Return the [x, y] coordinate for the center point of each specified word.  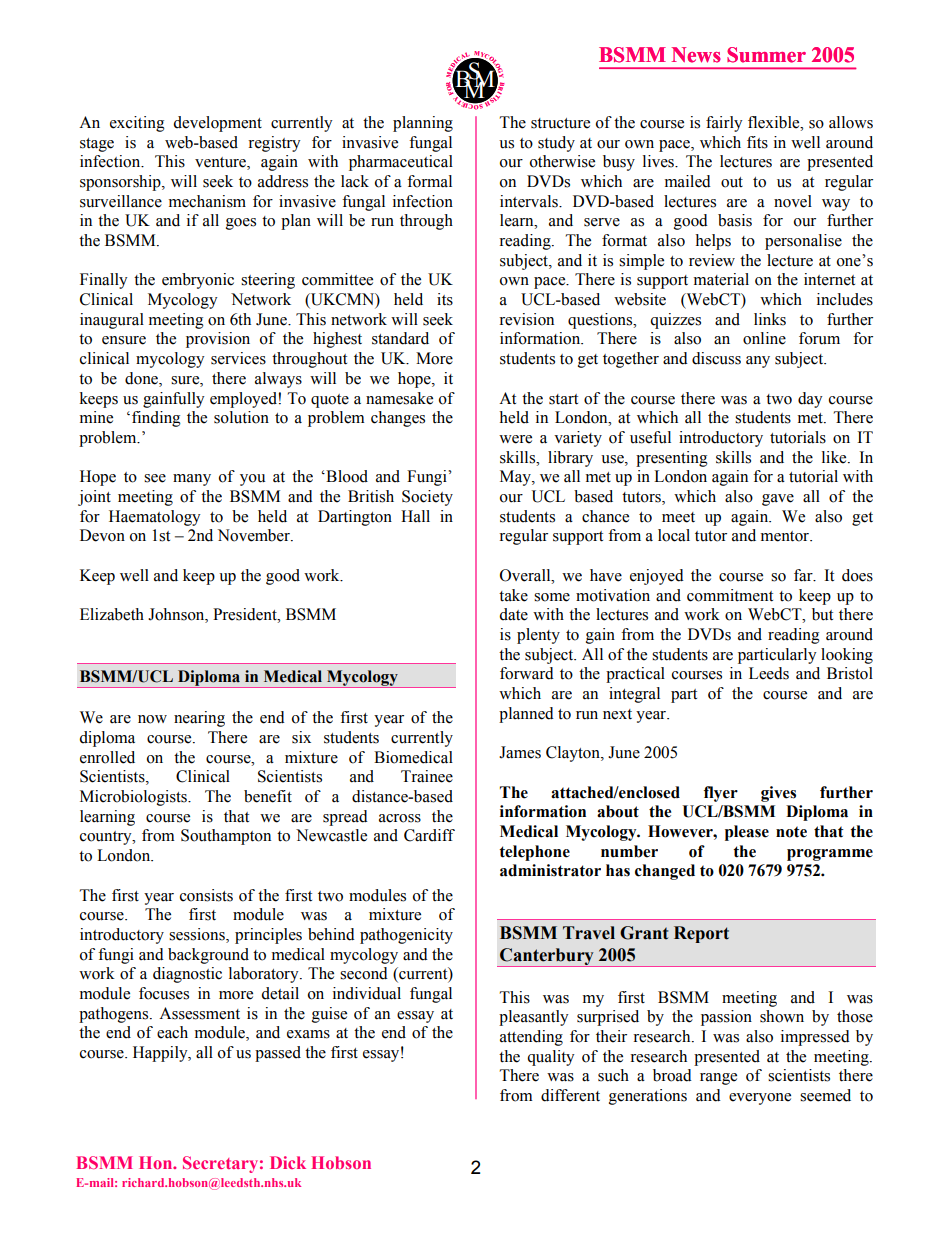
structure [560, 123]
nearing [199, 719]
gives [778, 794]
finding [156, 419]
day [810, 400]
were [515, 439]
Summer [766, 55]
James [520, 752]
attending [531, 1038]
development [217, 124]
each [172, 1032]
